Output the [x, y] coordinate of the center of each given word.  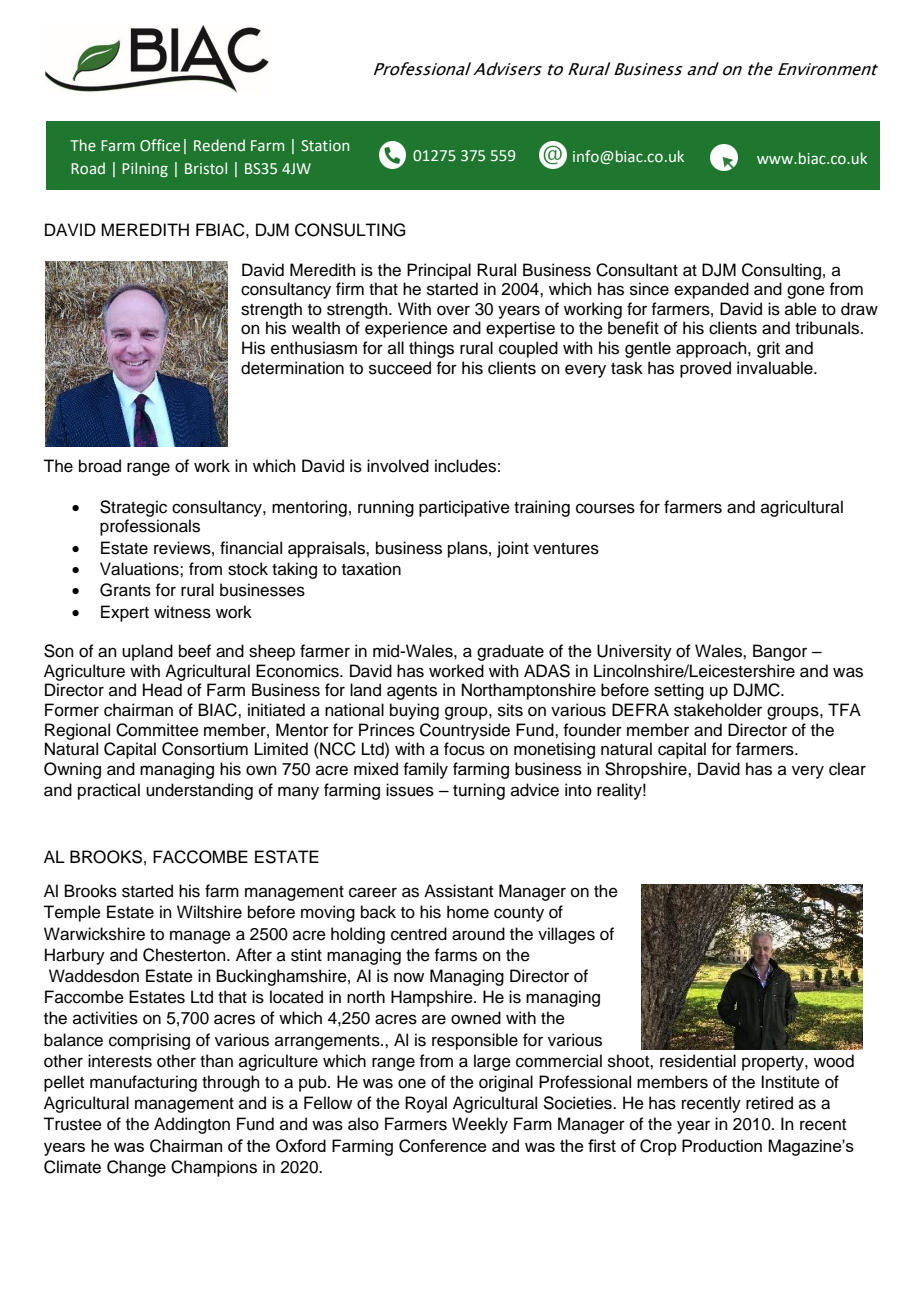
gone [806, 292]
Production [722, 1145]
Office [160, 145]
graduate [510, 652]
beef [195, 651]
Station [325, 146]
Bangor [780, 652]
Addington [192, 1125]
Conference [443, 1146]
